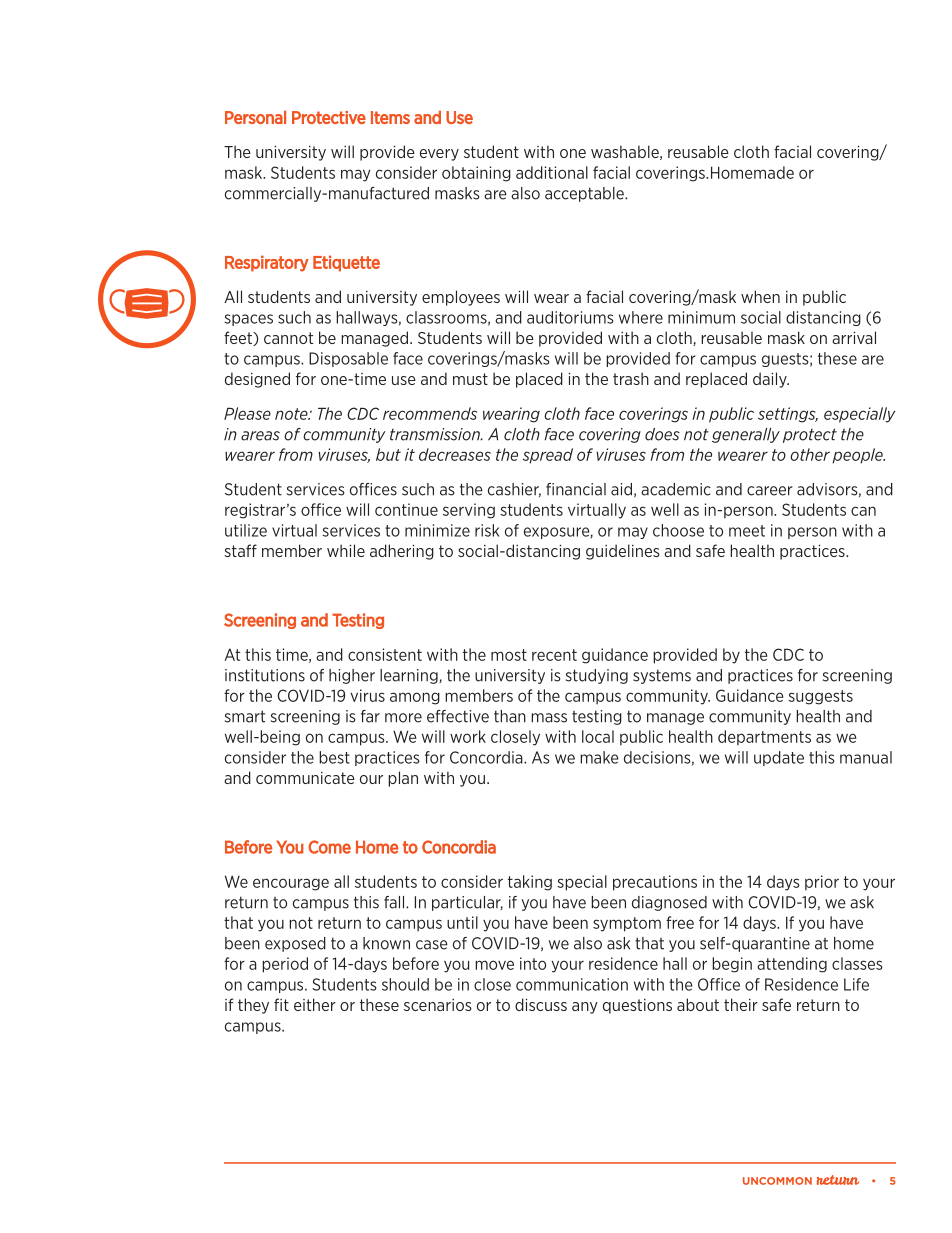 The image size is (952, 1233). I want to click on note, so click(292, 414).
